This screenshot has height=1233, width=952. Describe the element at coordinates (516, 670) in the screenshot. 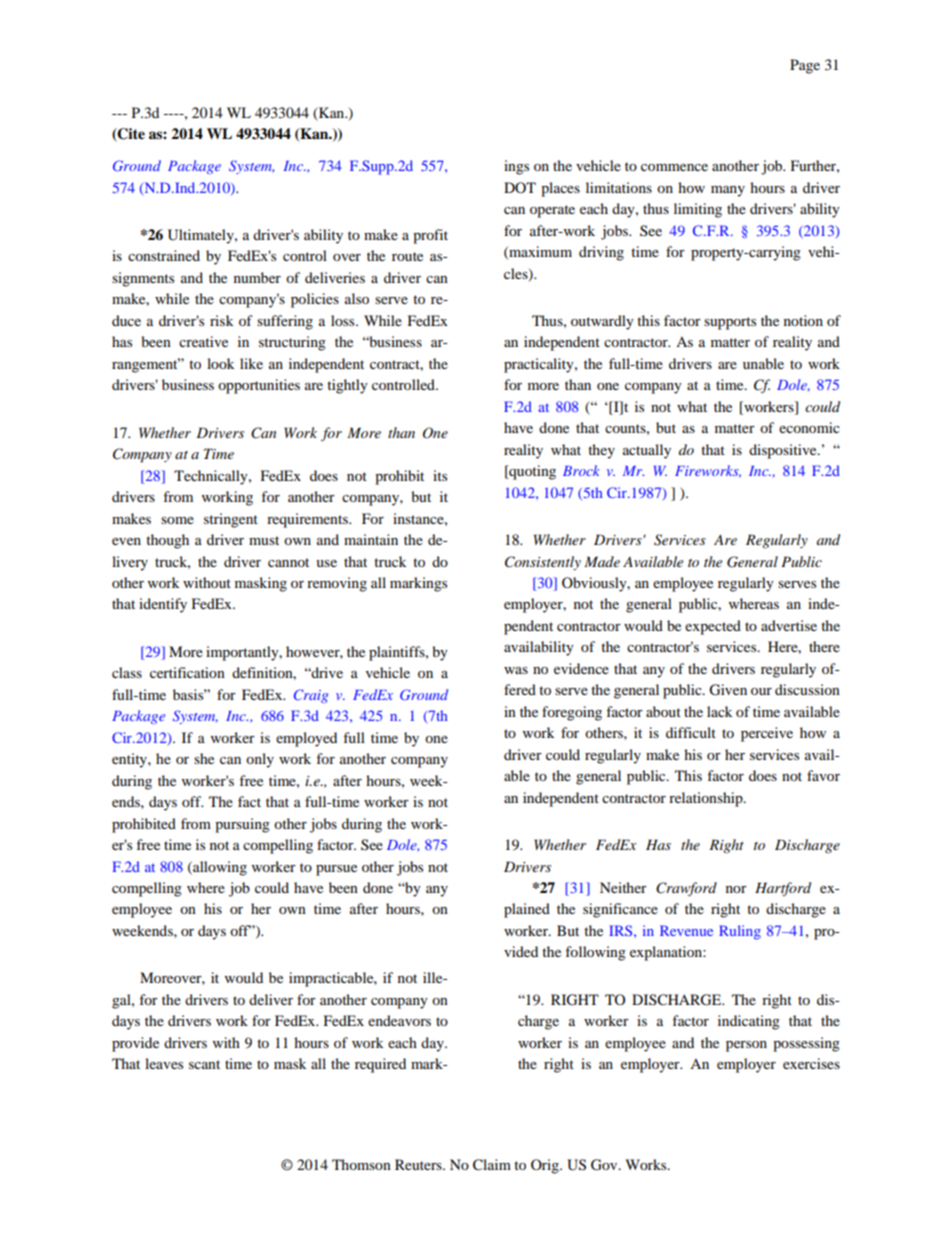

I see `was` at that location.
